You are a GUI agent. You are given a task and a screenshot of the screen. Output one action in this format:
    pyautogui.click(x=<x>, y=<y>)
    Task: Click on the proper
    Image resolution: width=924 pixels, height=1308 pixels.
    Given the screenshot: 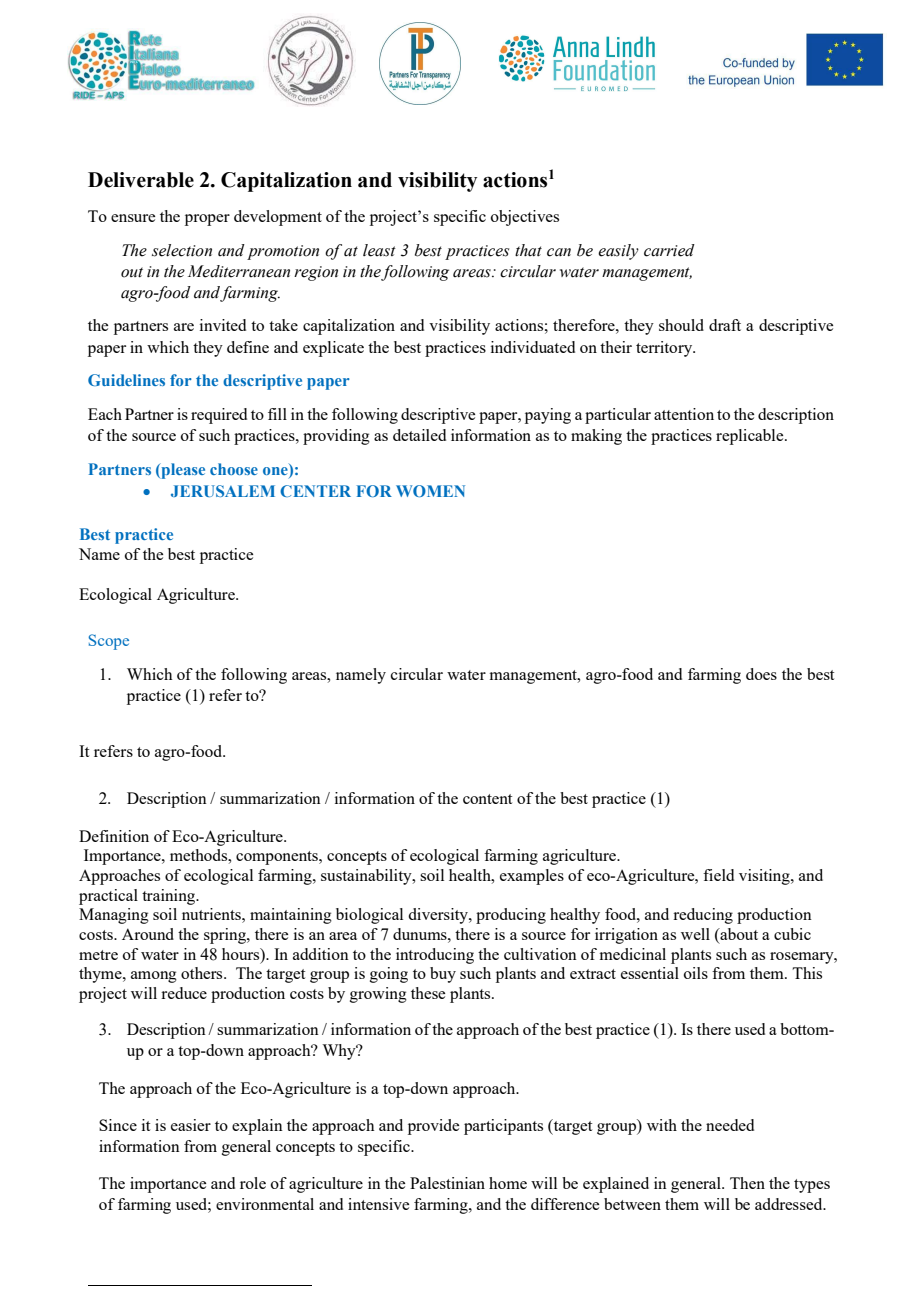 What is the action you would take?
    pyautogui.click(x=207, y=220)
